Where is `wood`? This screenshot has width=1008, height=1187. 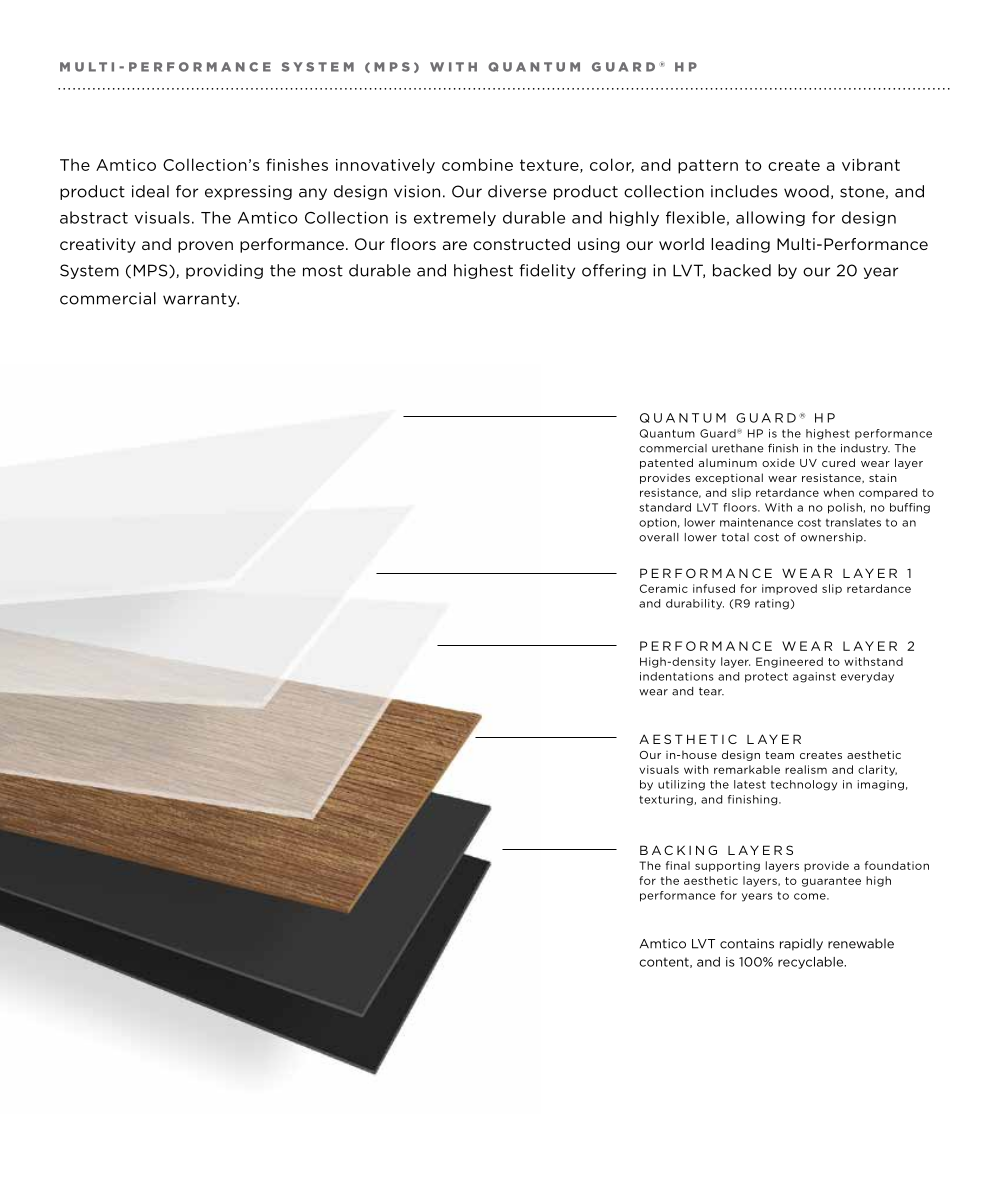
wood is located at coordinates (806, 191).
